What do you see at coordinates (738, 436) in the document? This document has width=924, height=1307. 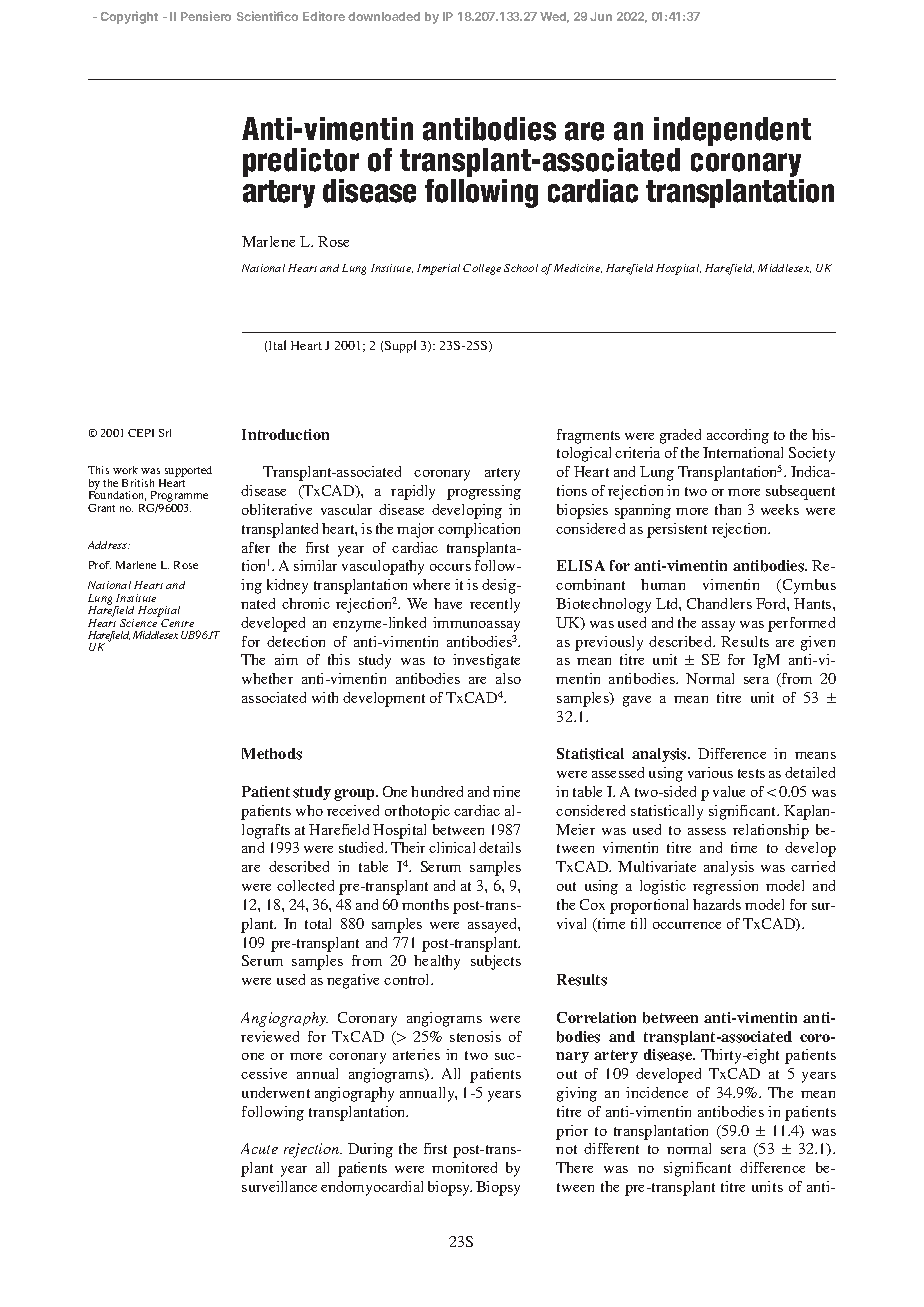 I see `according` at bounding box center [738, 436].
